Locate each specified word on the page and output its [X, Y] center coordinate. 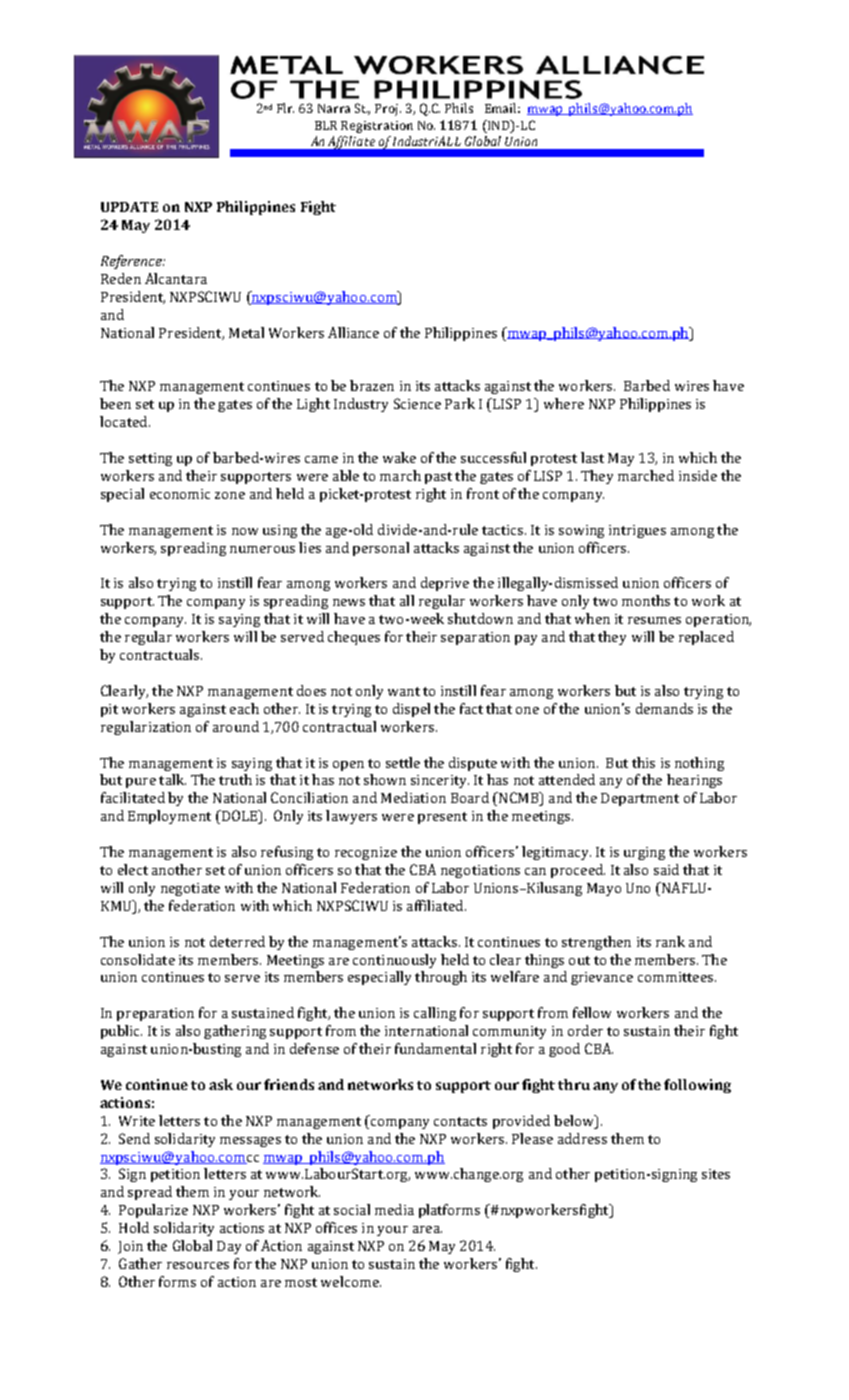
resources [198, 1265]
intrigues [637, 531]
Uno [638, 888]
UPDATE [129, 207]
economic [180, 494]
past [438, 478]
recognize [366, 853]
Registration [377, 127]
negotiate [190, 889]
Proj [388, 110]
